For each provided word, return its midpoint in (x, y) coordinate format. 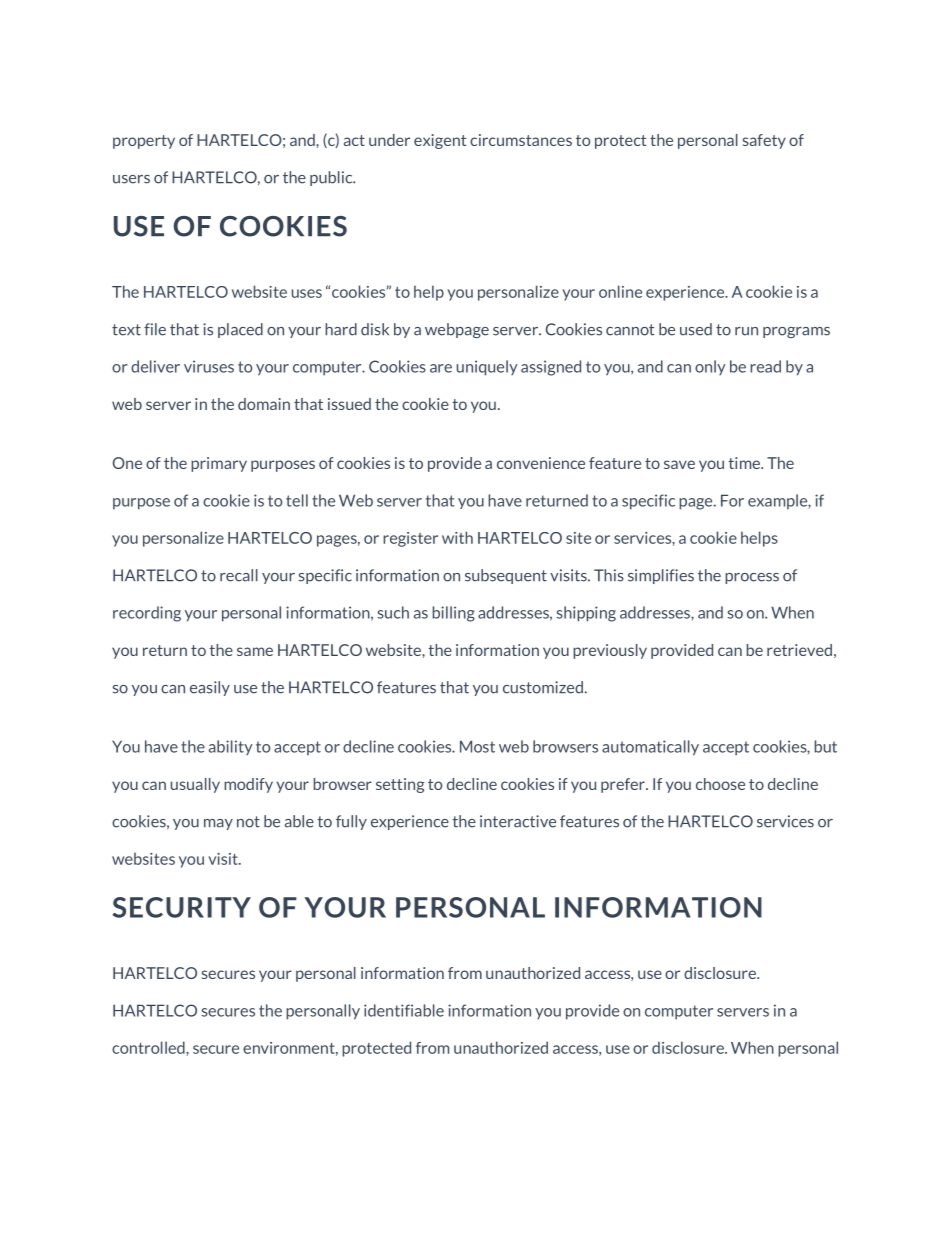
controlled (149, 1047)
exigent (440, 141)
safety (764, 141)
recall (239, 575)
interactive (518, 821)
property (144, 142)
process (752, 578)
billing (454, 614)
